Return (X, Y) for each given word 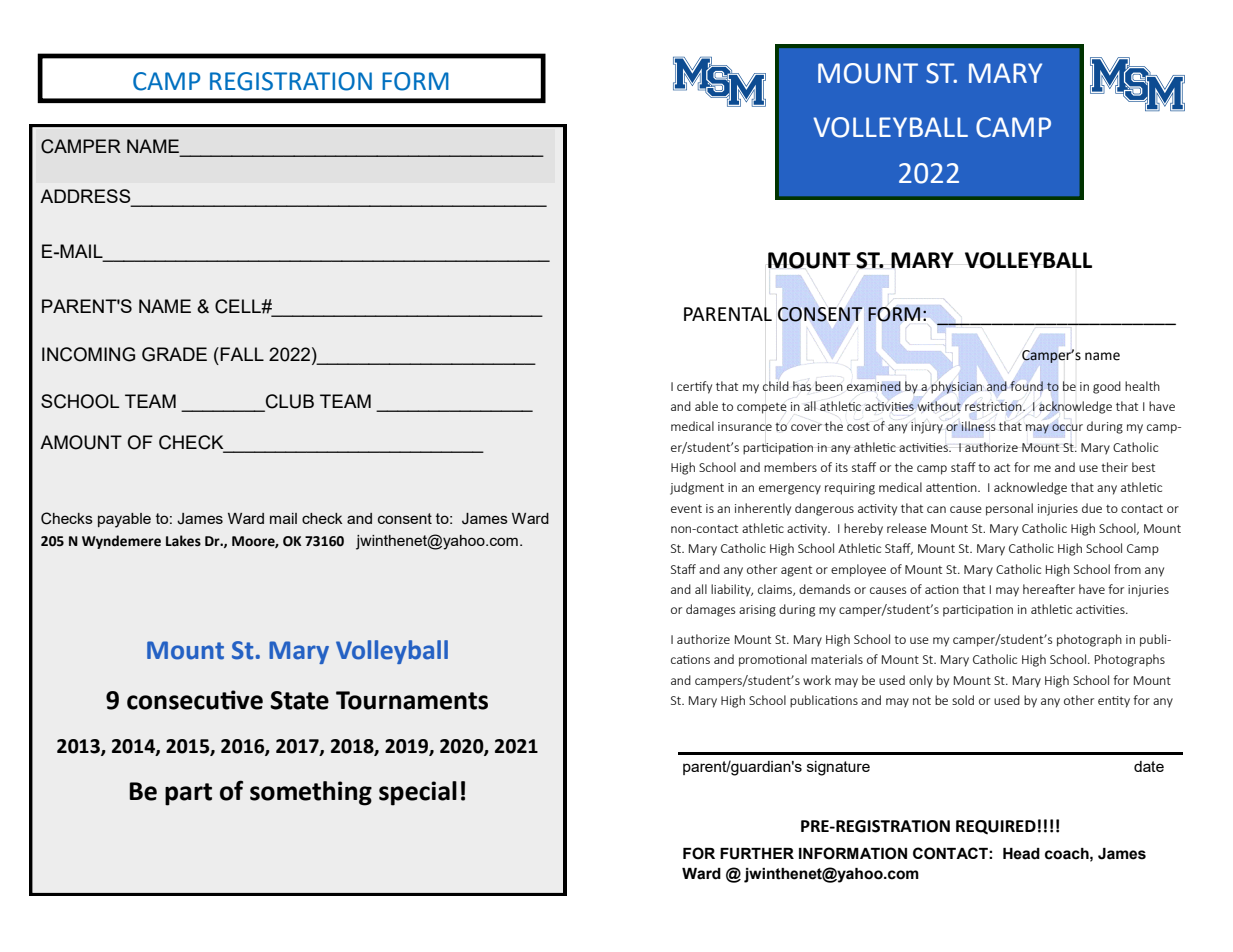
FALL (242, 354)
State (299, 700)
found (1026, 386)
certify (694, 387)
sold (963, 700)
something (311, 793)
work (817, 680)
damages (710, 610)
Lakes (183, 541)
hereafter (1049, 589)
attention (952, 487)
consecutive (195, 700)
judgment (697, 488)
